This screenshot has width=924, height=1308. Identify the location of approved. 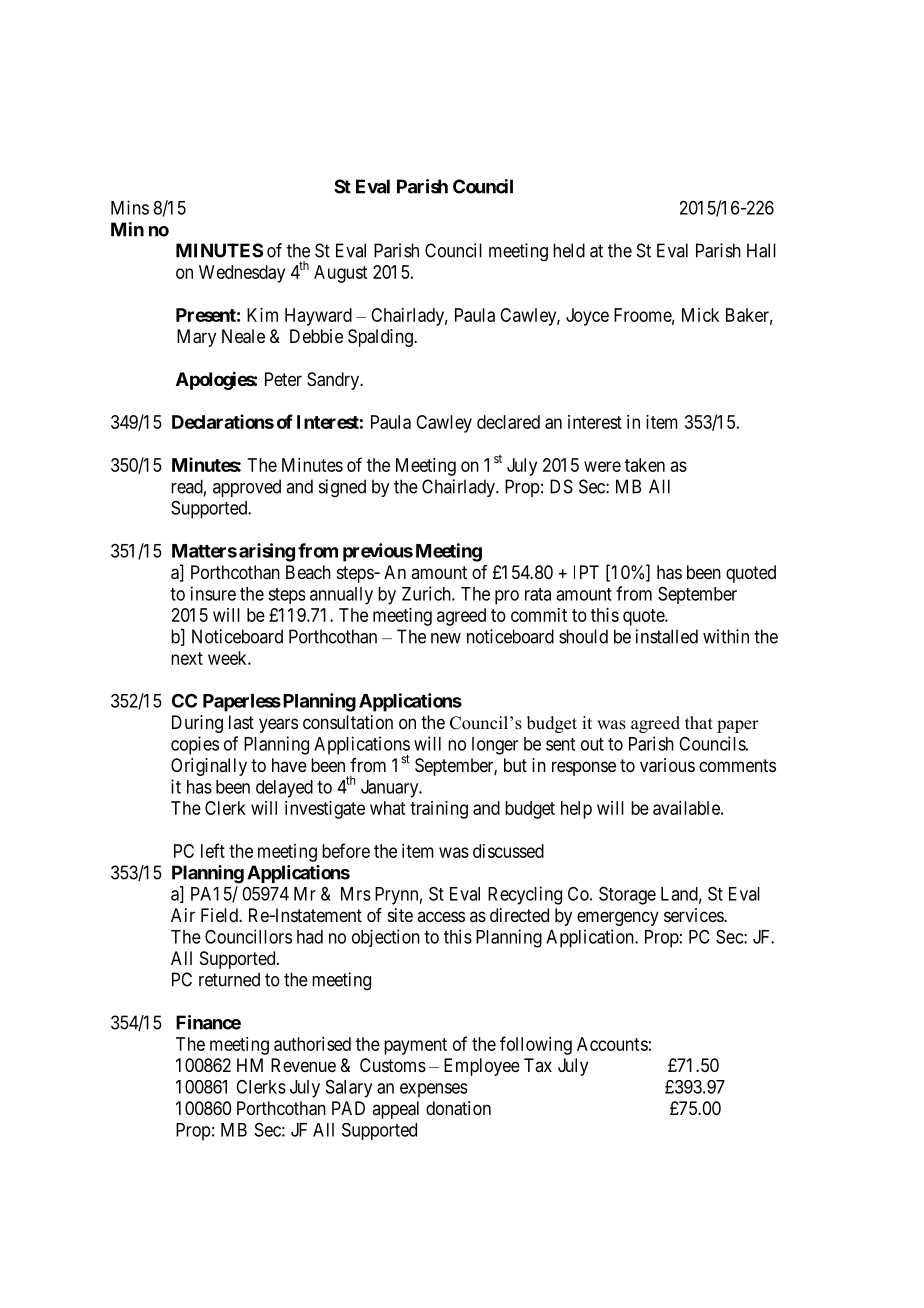
(247, 488).
